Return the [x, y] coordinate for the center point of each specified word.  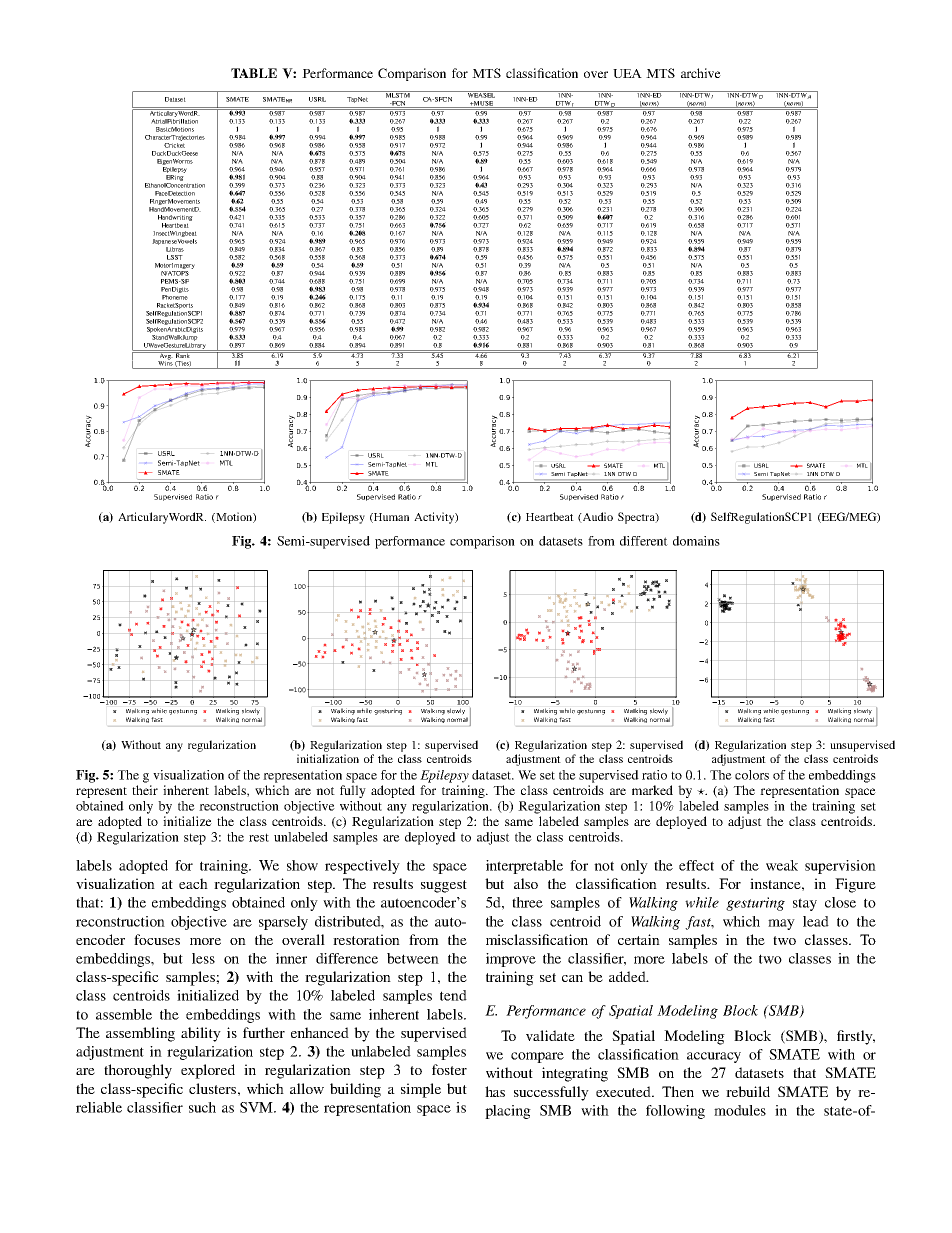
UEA [627, 73]
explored [208, 1071]
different [644, 541]
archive [701, 73]
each [193, 883]
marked [652, 790]
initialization [328, 758]
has [495, 1091]
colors [752, 775]
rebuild [748, 1091]
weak [782, 865]
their [145, 790]
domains [696, 541]
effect [696, 865]
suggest [444, 886]
